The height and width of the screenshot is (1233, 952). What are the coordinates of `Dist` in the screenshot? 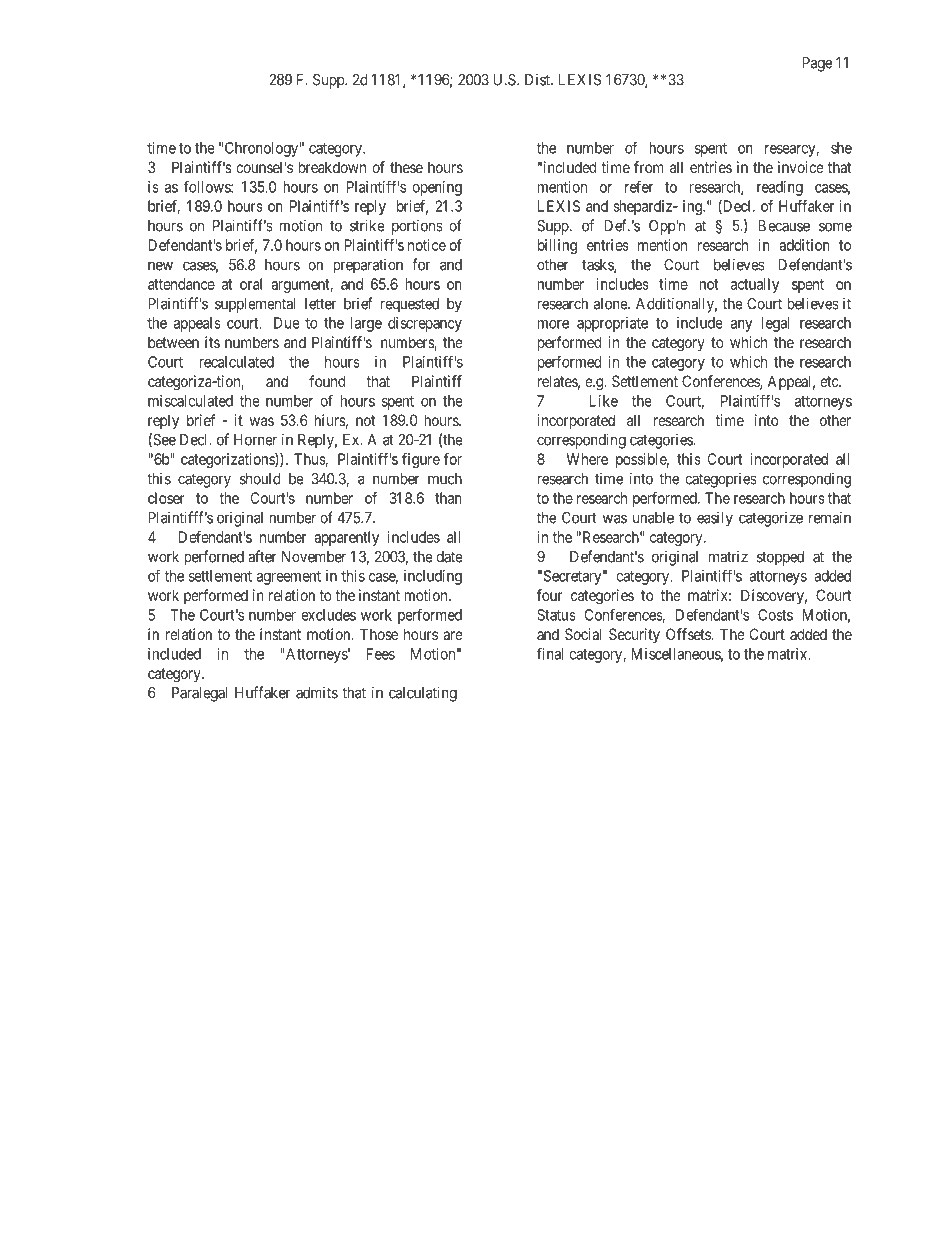 It's located at (538, 79).
